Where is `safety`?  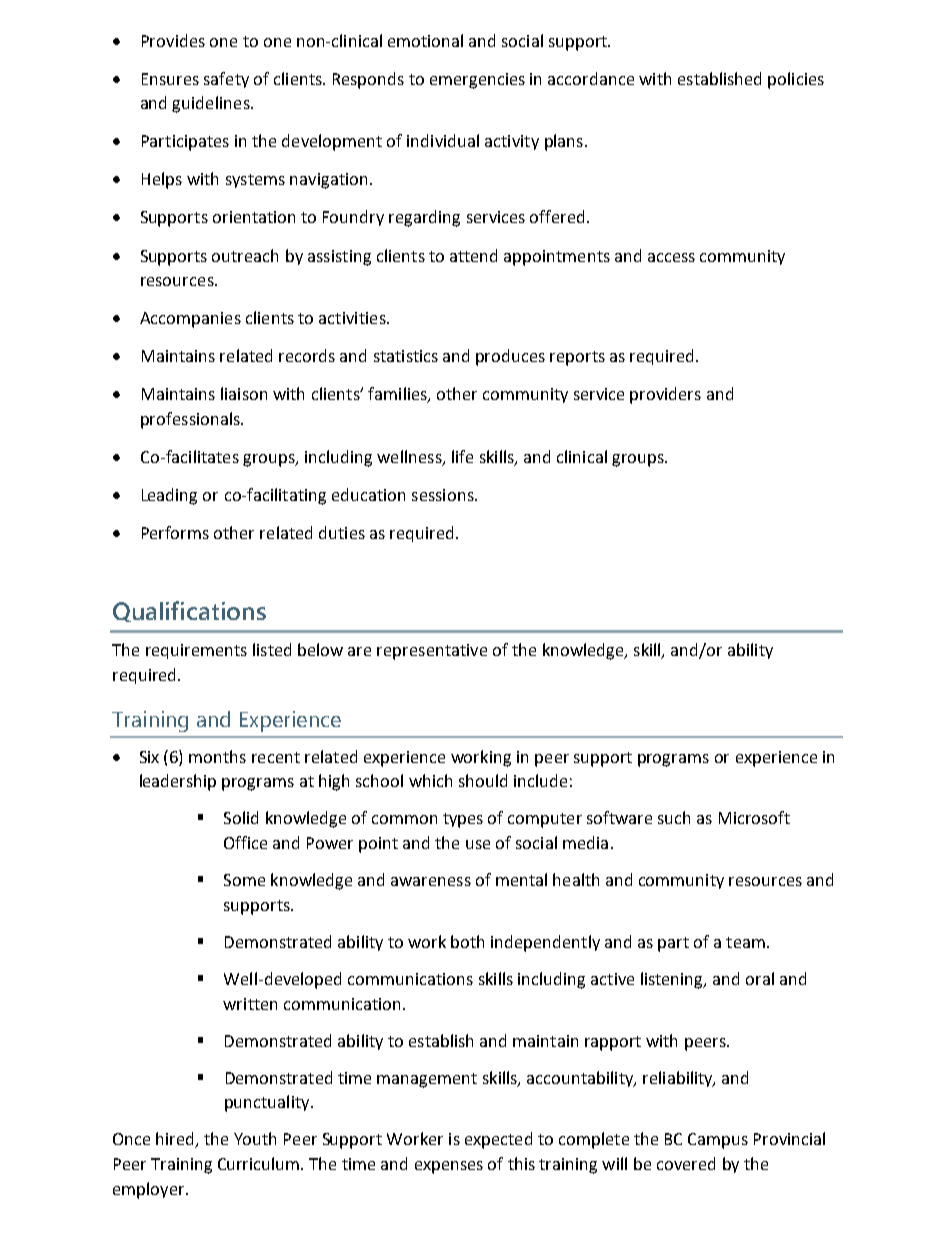 safety is located at coordinates (226, 80).
